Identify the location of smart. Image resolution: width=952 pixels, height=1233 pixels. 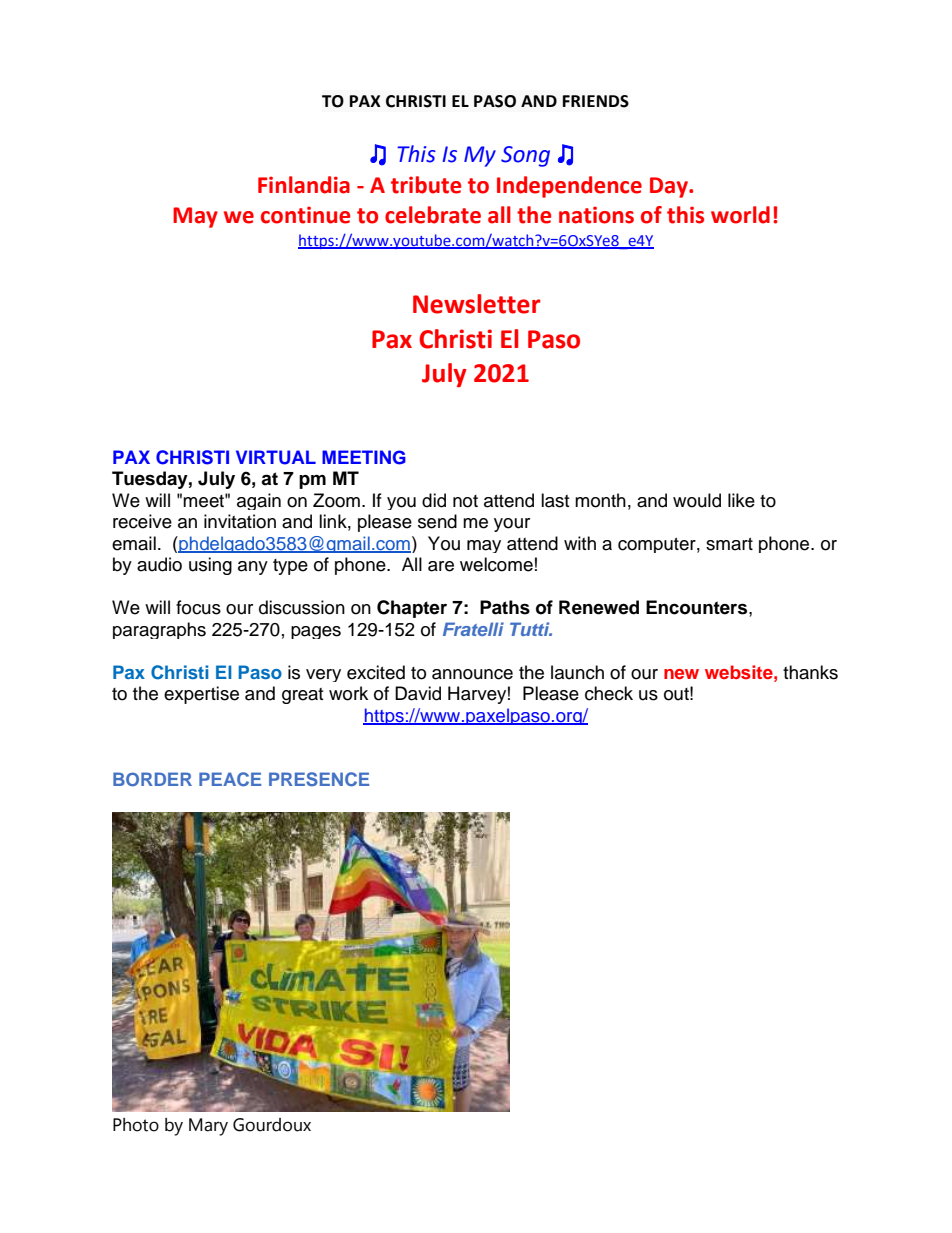
(729, 544).
